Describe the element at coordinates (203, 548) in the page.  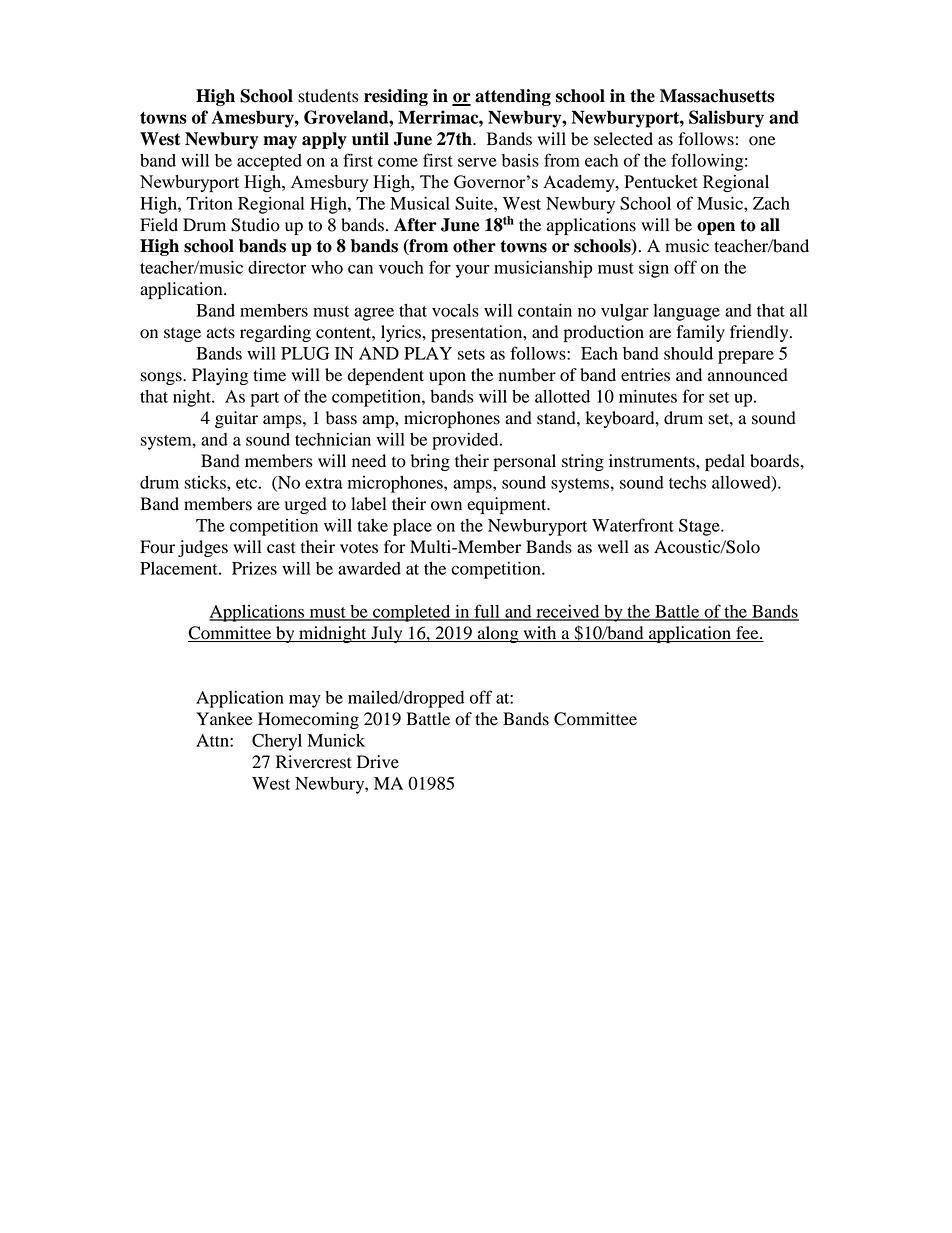
I see `judges` at that location.
